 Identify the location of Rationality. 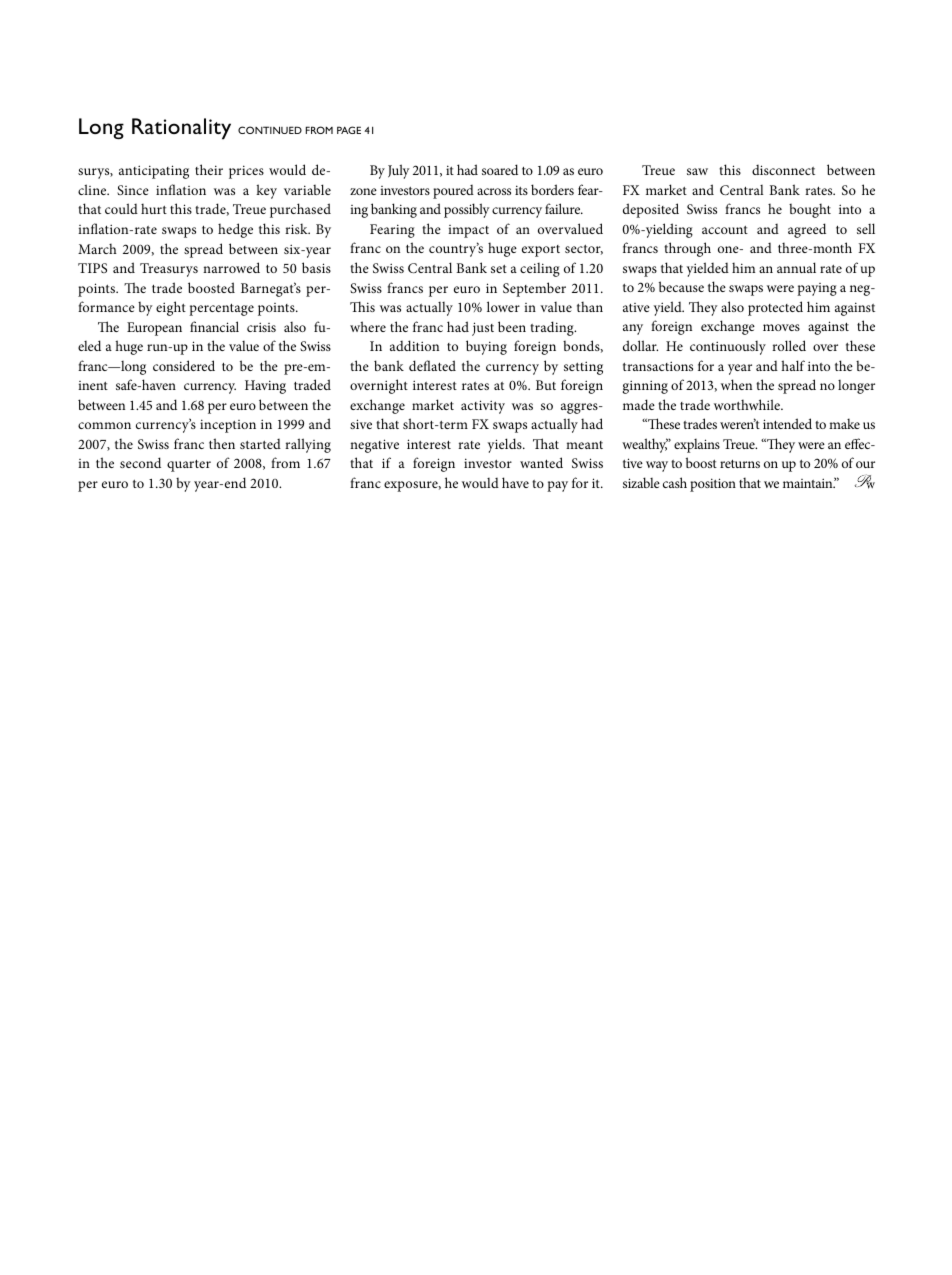
(181, 129).
